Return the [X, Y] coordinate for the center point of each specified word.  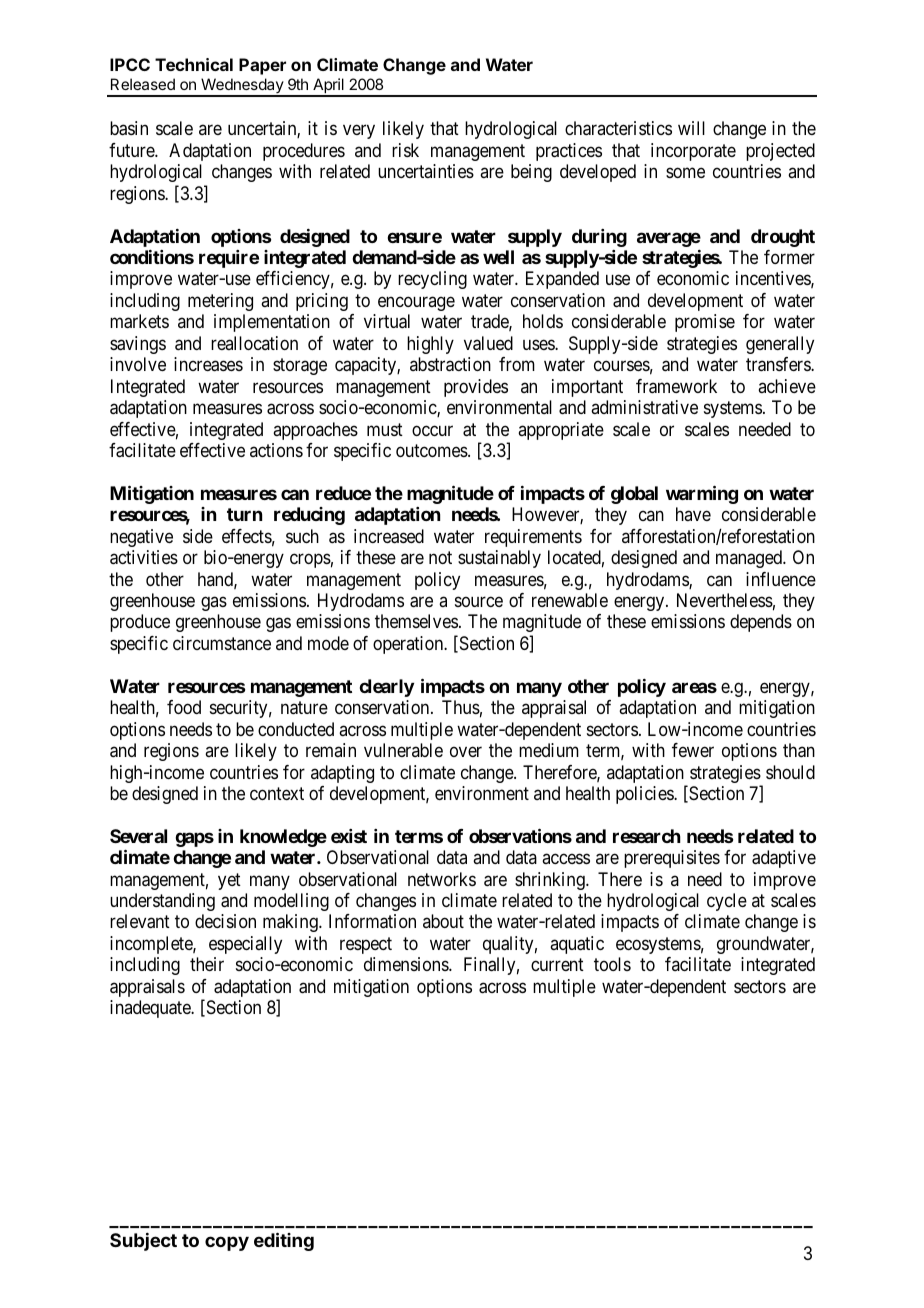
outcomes [432, 450]
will [691, 128]
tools [612, 964]
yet [229, 881]
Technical [194, 64]
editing [284, 1241]
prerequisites [672, 859]
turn [244, 514]
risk [405, 150]
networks [442, 879]
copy [227, 1243]
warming [702, 494]
